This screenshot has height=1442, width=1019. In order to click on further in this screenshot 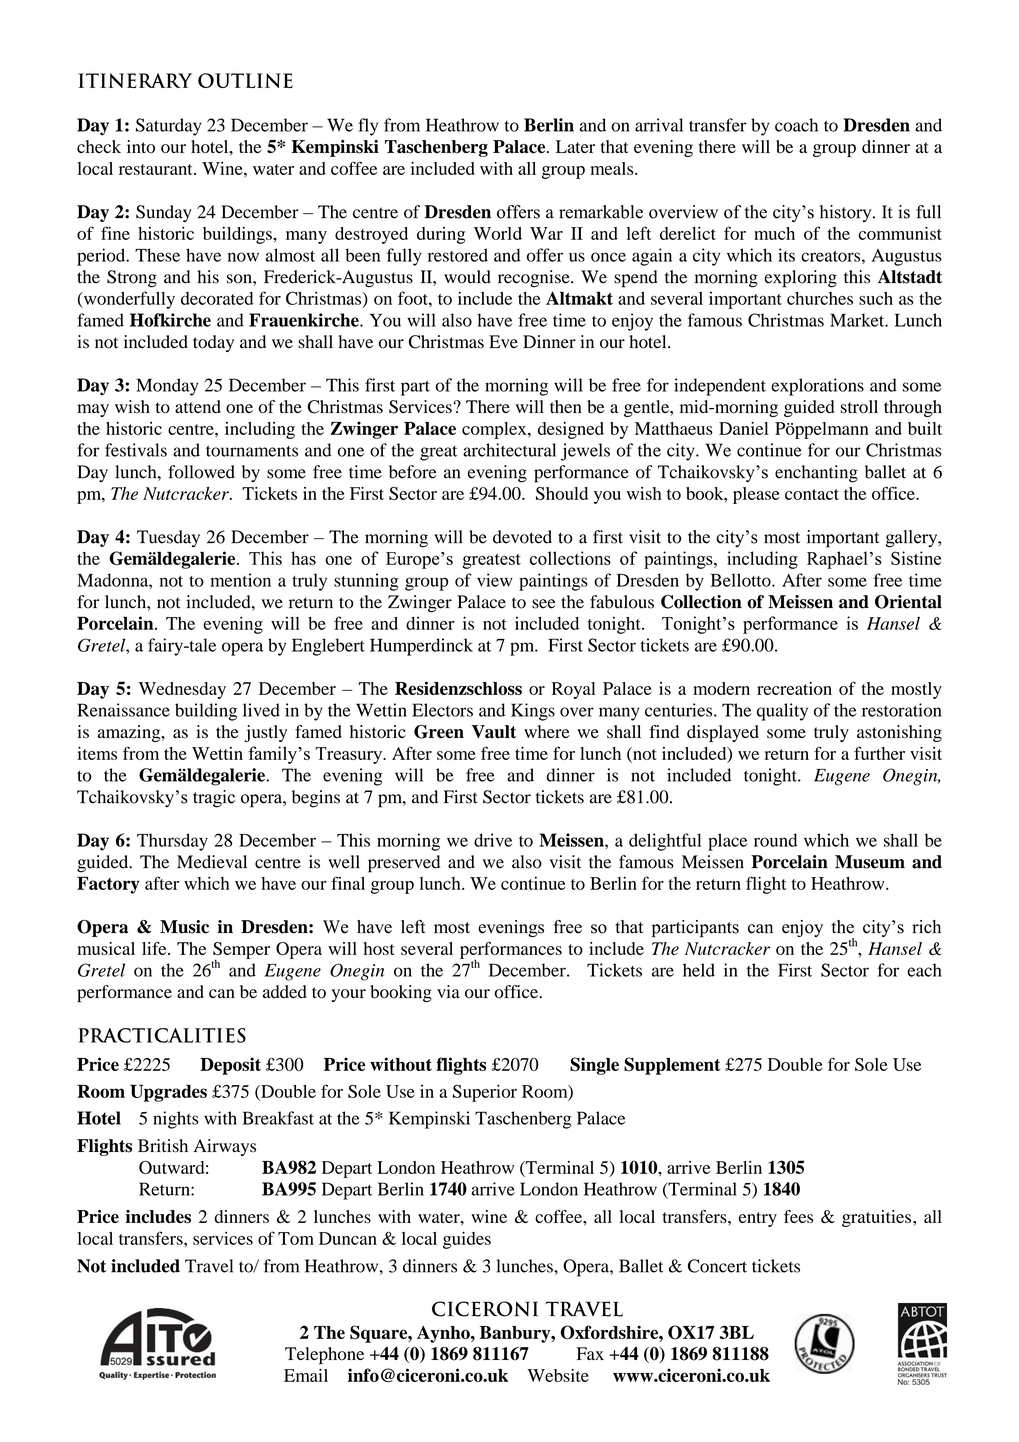, I will do `click(879, 753)`.
